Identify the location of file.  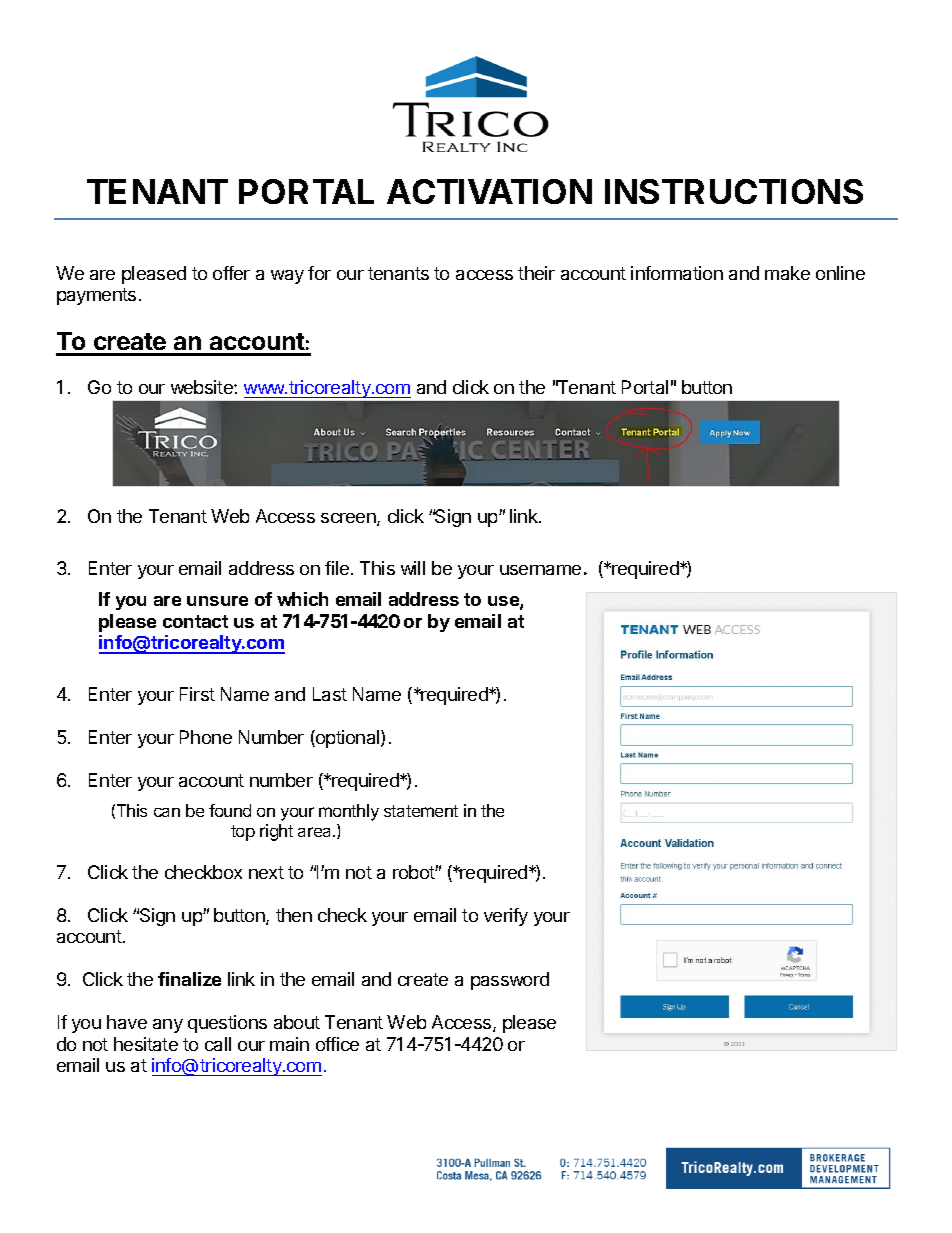
(337, 568).
